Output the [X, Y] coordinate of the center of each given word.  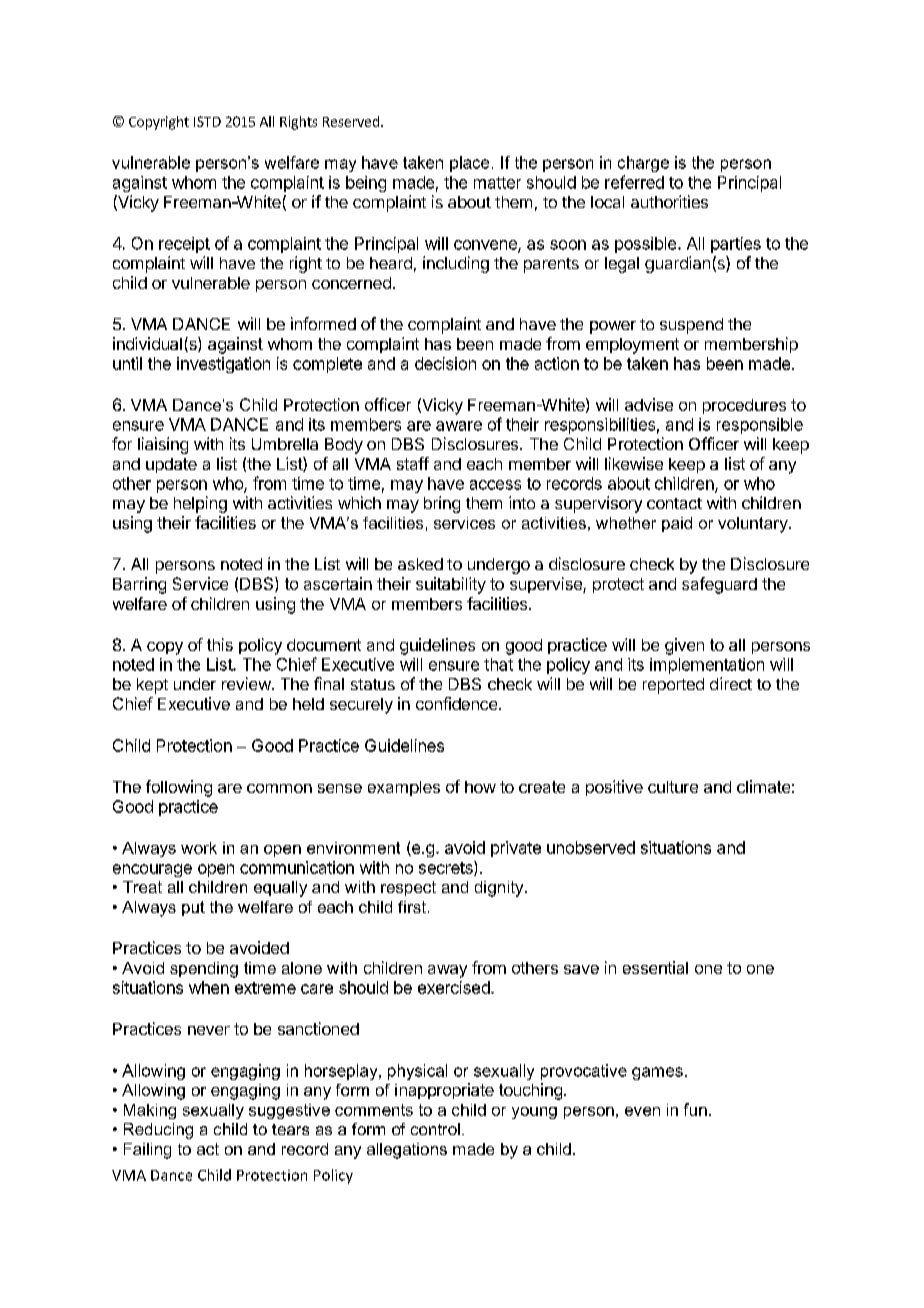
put [193, 908]
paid [677, 524]
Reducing [158, 1131]
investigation [223, 365]
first [412, 907]
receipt [184, 245]
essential [655, 967]
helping [200, 504]
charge [643, 164]
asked [420, 564]
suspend [691, 326]
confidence [458, 703]
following [179, 788]
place [469, 164]
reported [673, 686]
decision [445, 363]
